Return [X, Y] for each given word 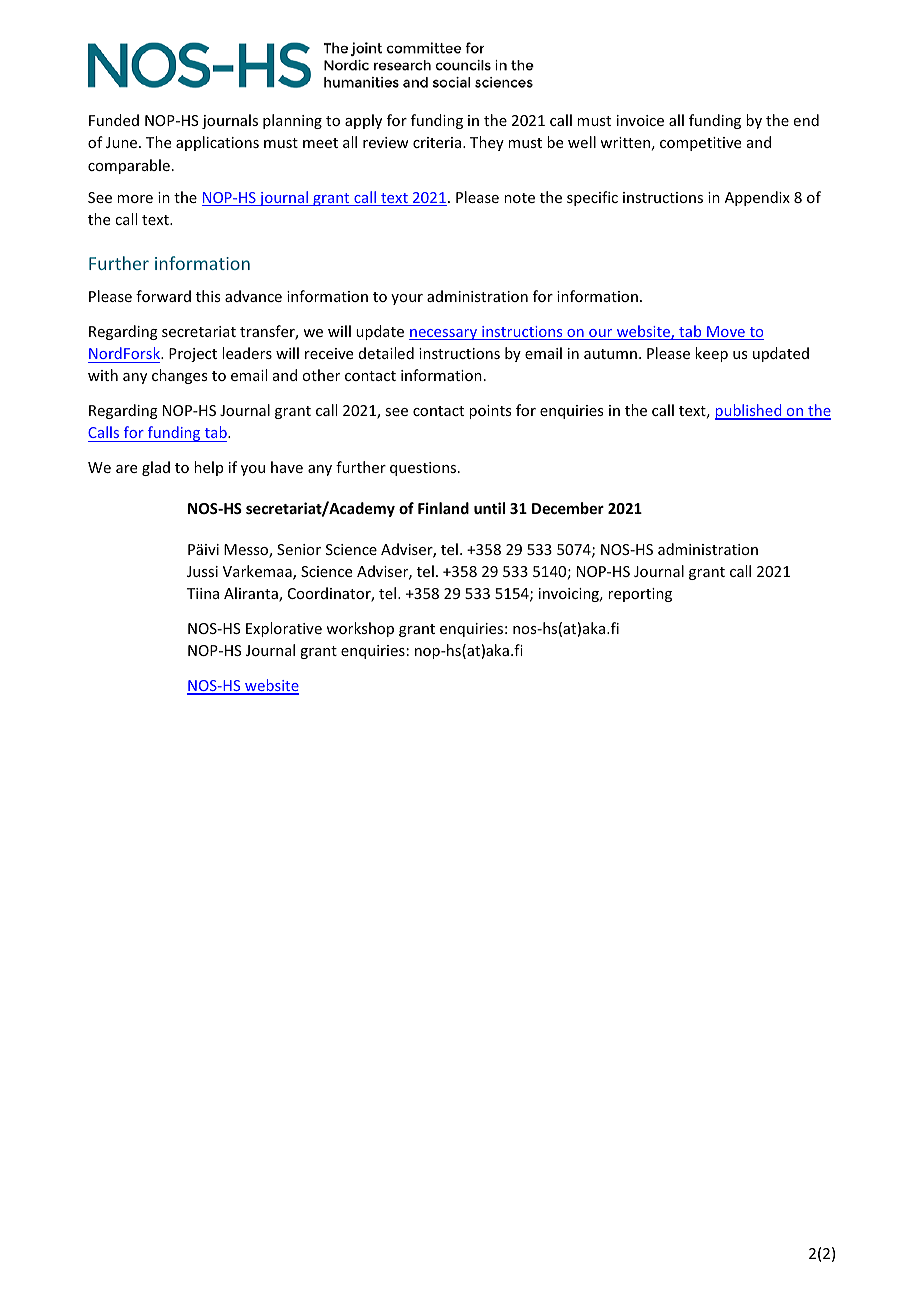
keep [711, 354]
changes [179, 376]
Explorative [284, 629]
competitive [700, 144]
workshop [360, 629]
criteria [438, 142]
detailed [386, 353]
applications [217, 143]
